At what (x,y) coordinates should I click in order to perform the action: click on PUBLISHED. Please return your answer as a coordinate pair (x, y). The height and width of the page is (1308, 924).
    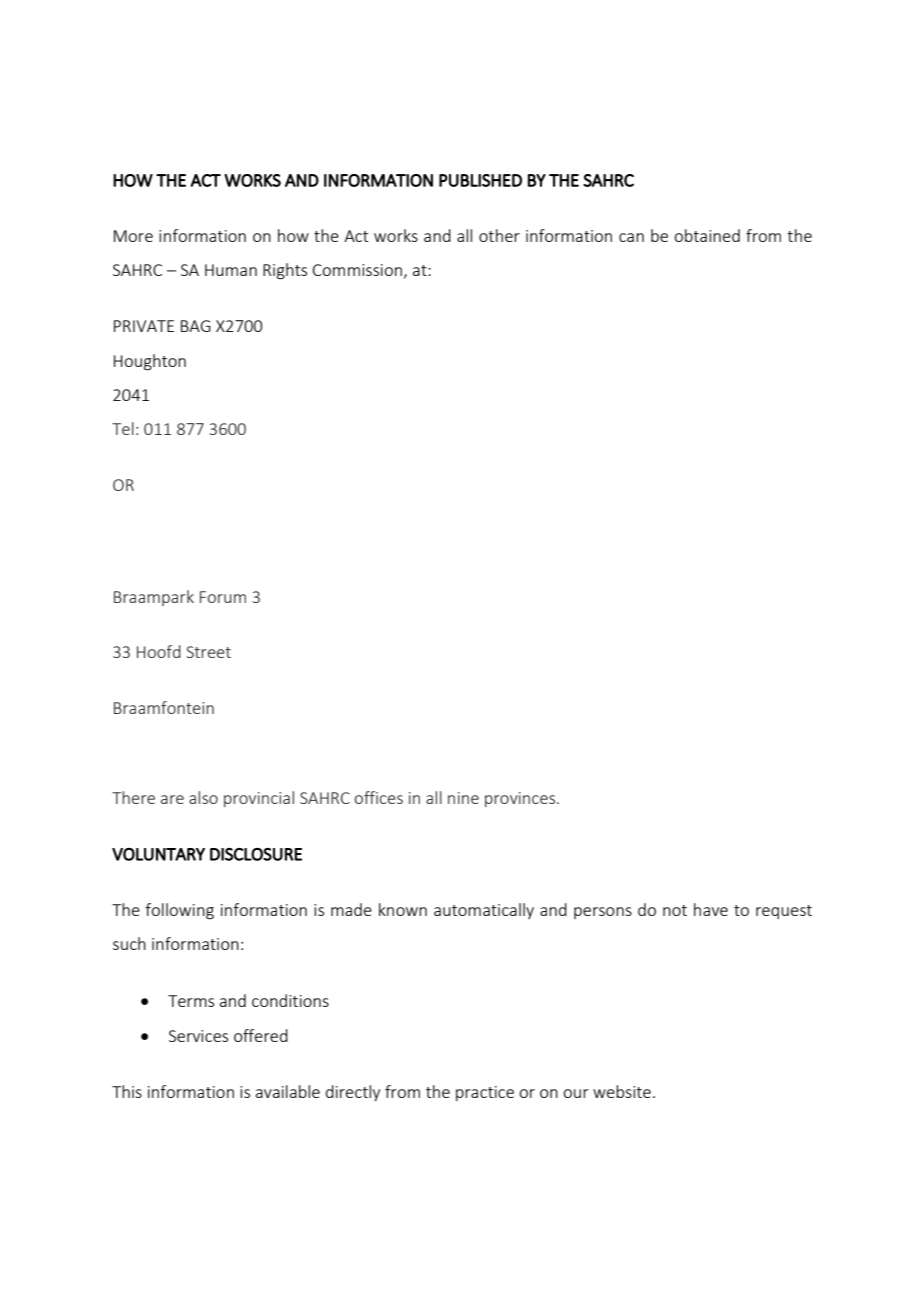
    Looking at the image, I should click on (480, 180).
